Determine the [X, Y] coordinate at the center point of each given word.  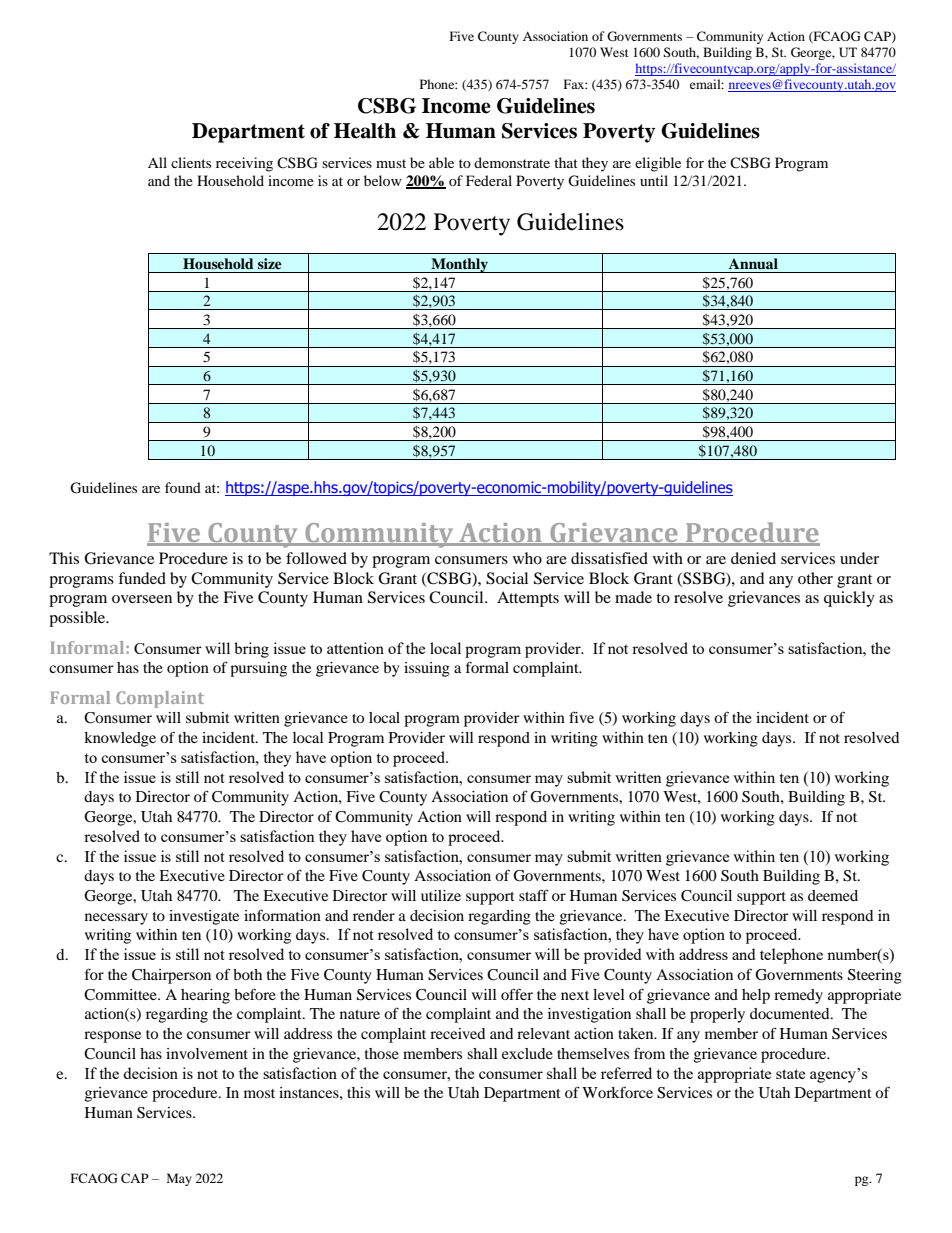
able [441, 162]
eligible [658, 164]
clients [191, 162]
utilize [441, 895]
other [815, 578]
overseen [142, 599]
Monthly [459, 265]
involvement [207, 1053]
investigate [204, 917]
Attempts [528, 599]
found [183, 487]
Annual [753, 263]
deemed [833, 895]
